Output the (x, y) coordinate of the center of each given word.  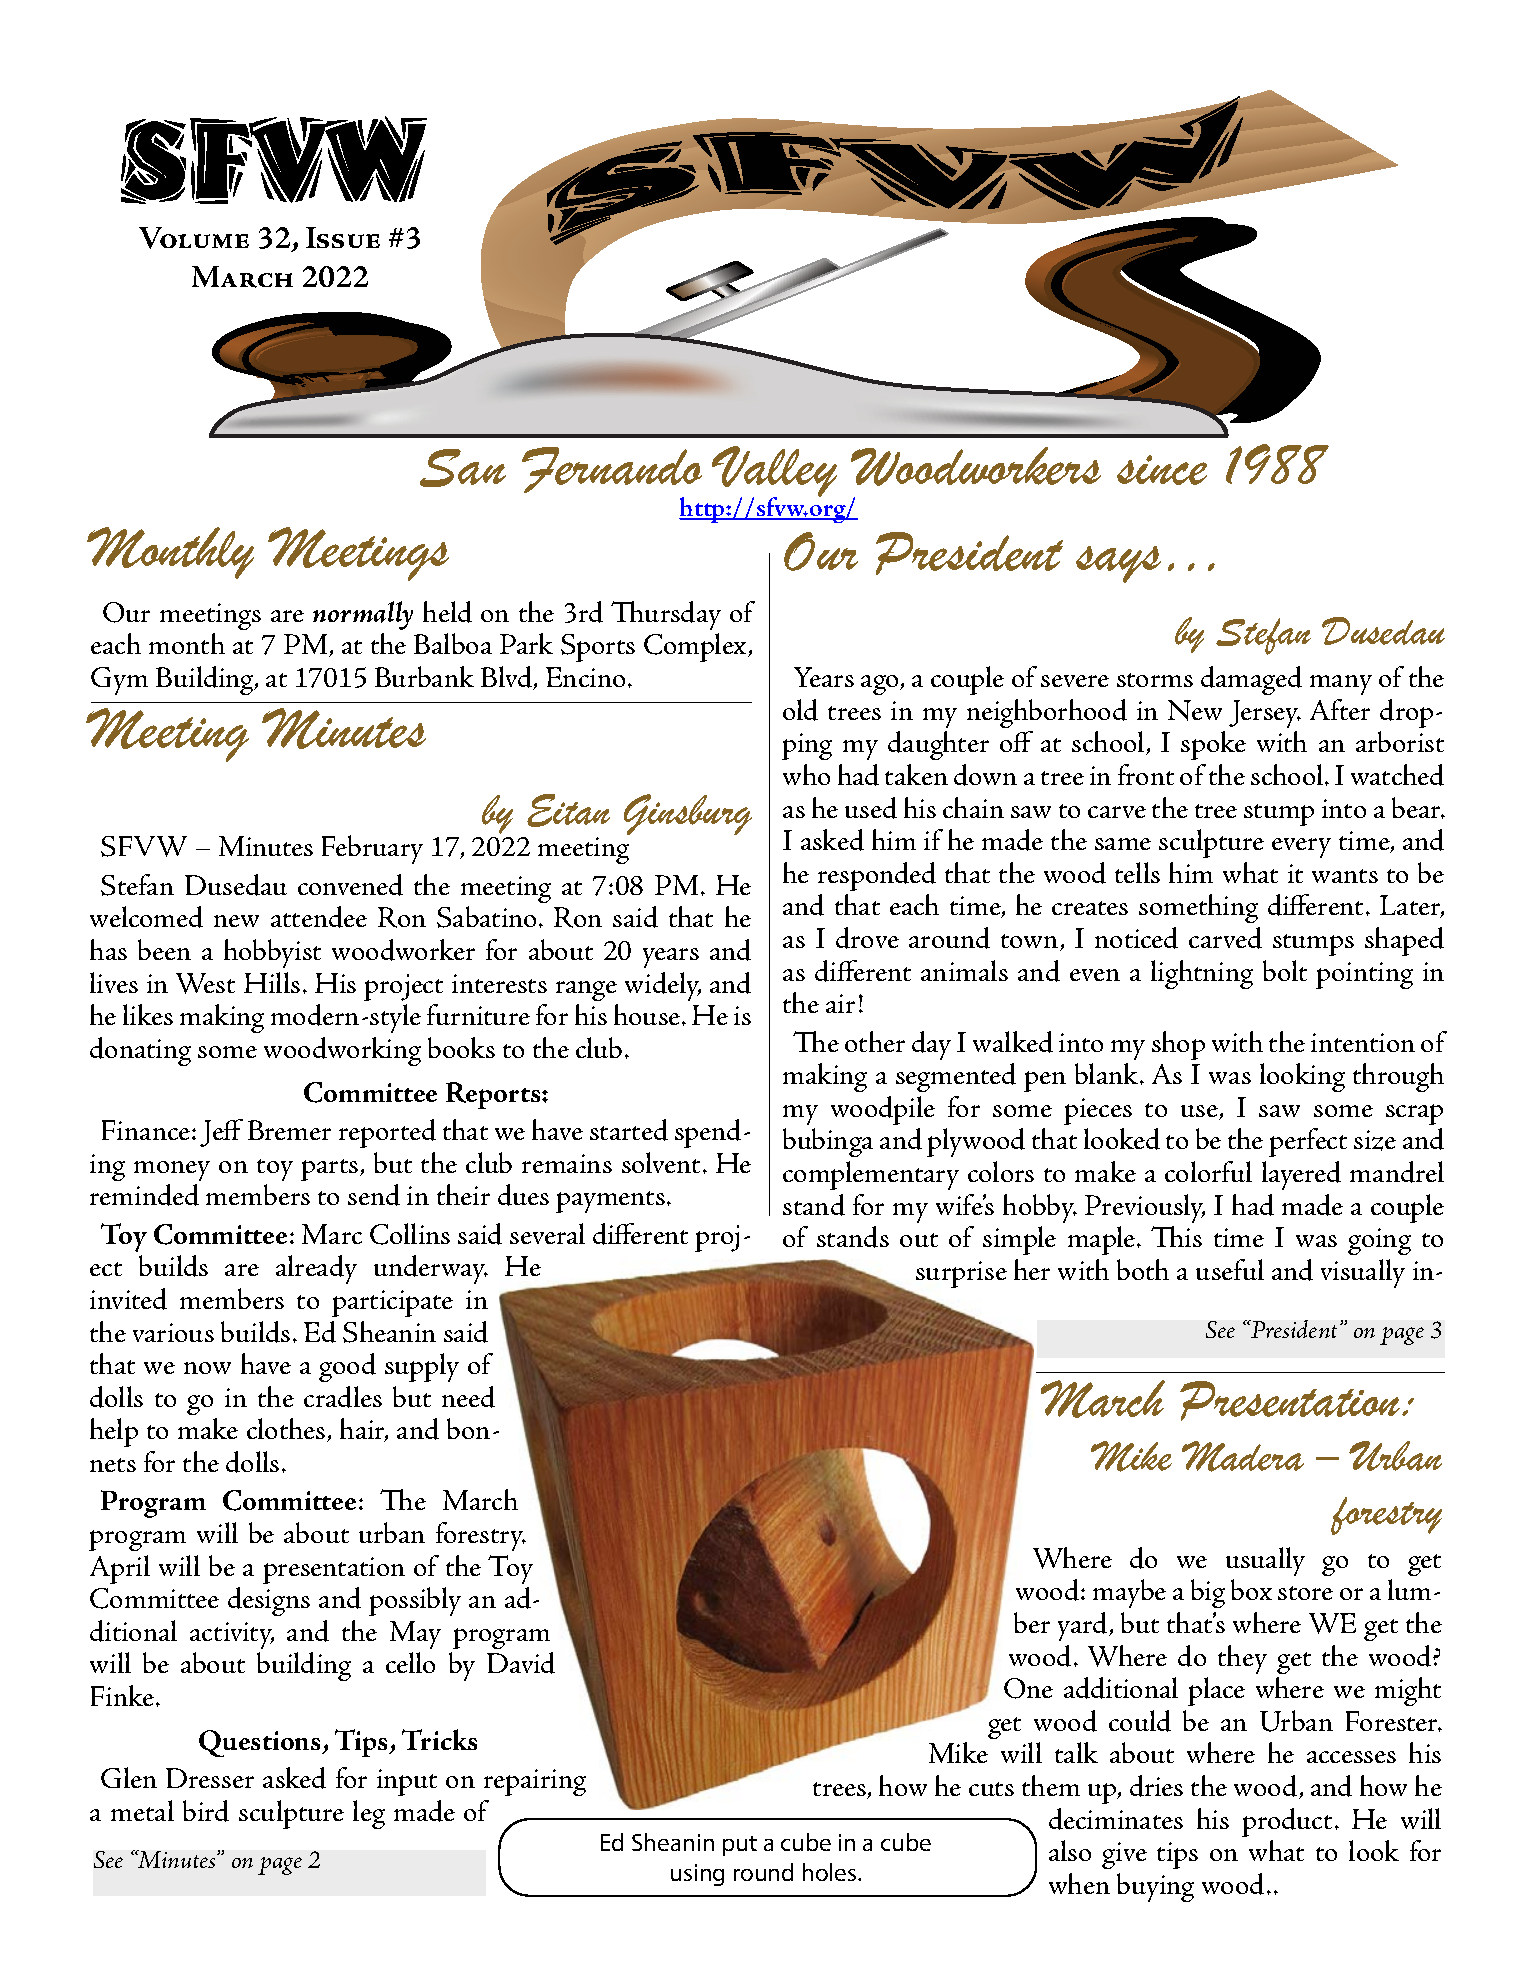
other (875, 1041)
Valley (774, 473)
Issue (343, 237)
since (1162, 470)
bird (206, 1811)
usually (1265, 1561)
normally (363, 615)
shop (1178, 1045)
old (800, 710)
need (468, 1397)
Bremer (289, 1130)
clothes (287, 1430)
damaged (1251, 680)
